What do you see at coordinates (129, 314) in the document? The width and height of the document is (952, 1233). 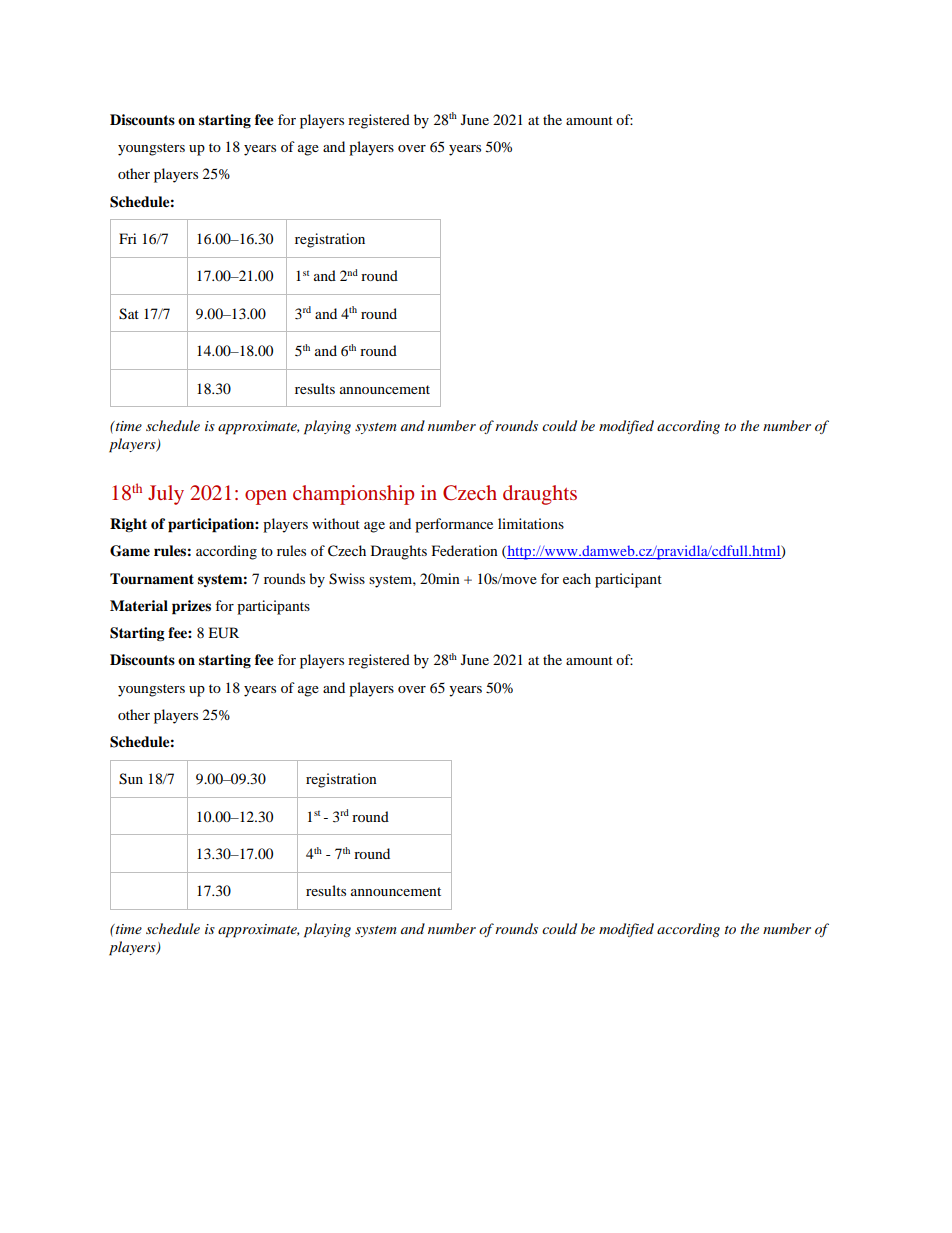 I see `Sat` at bounding box center [129, 314].
